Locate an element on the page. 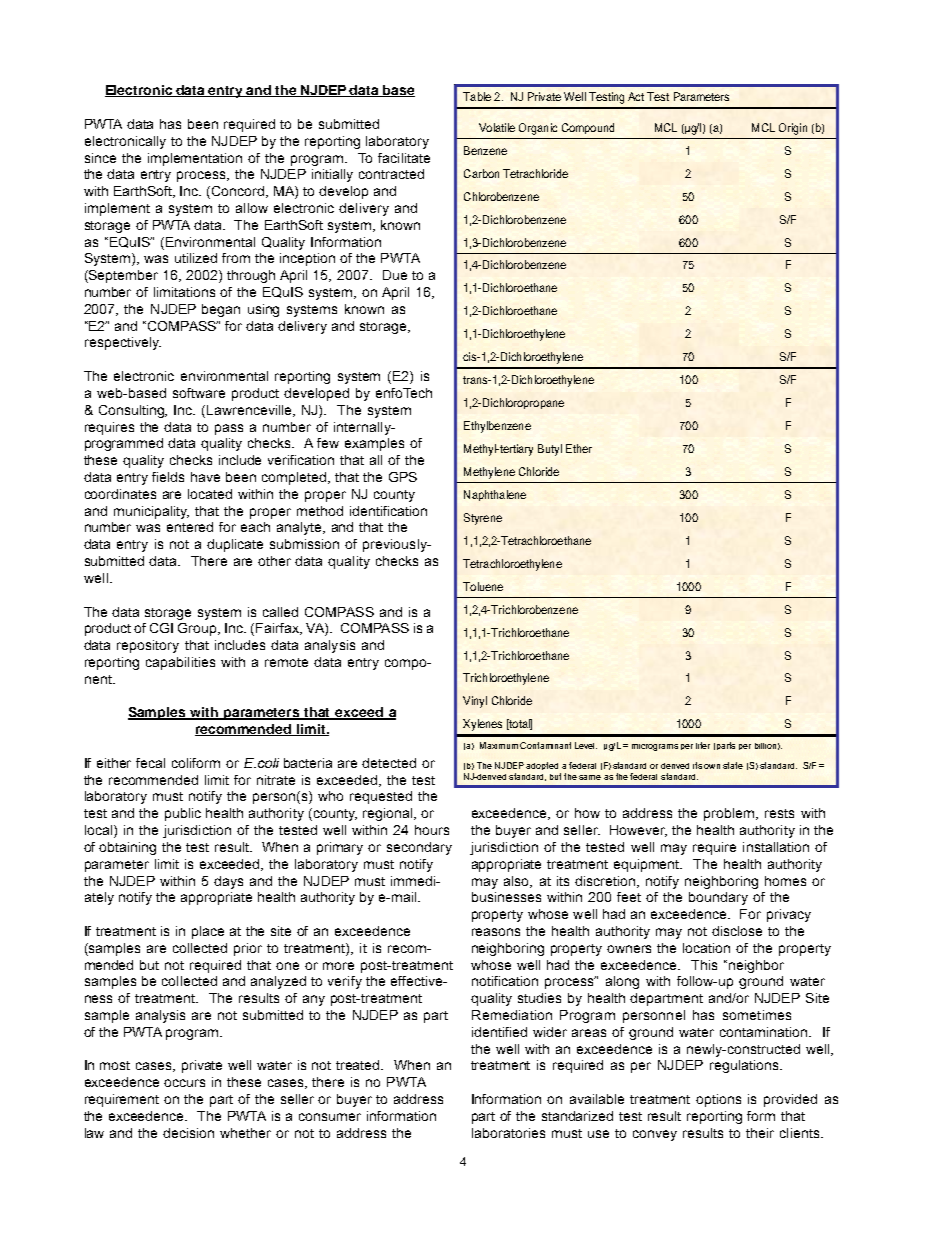  contracted is located at coordinates (391, 174).
